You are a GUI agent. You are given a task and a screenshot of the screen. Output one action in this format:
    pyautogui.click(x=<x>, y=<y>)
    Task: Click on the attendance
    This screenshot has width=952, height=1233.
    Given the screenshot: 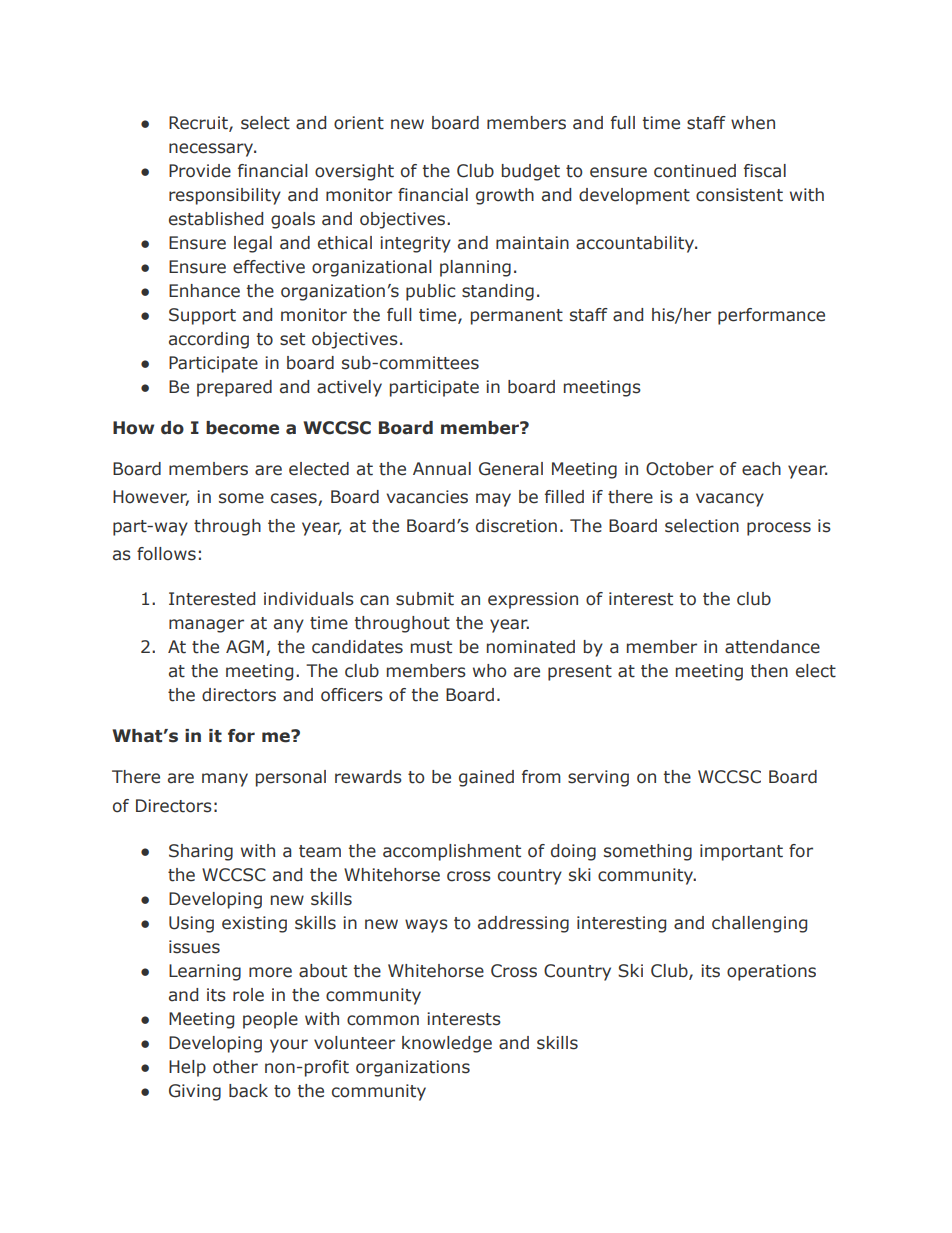 What is the action you would take?
    pyautogui.click(x=772, y=647)
